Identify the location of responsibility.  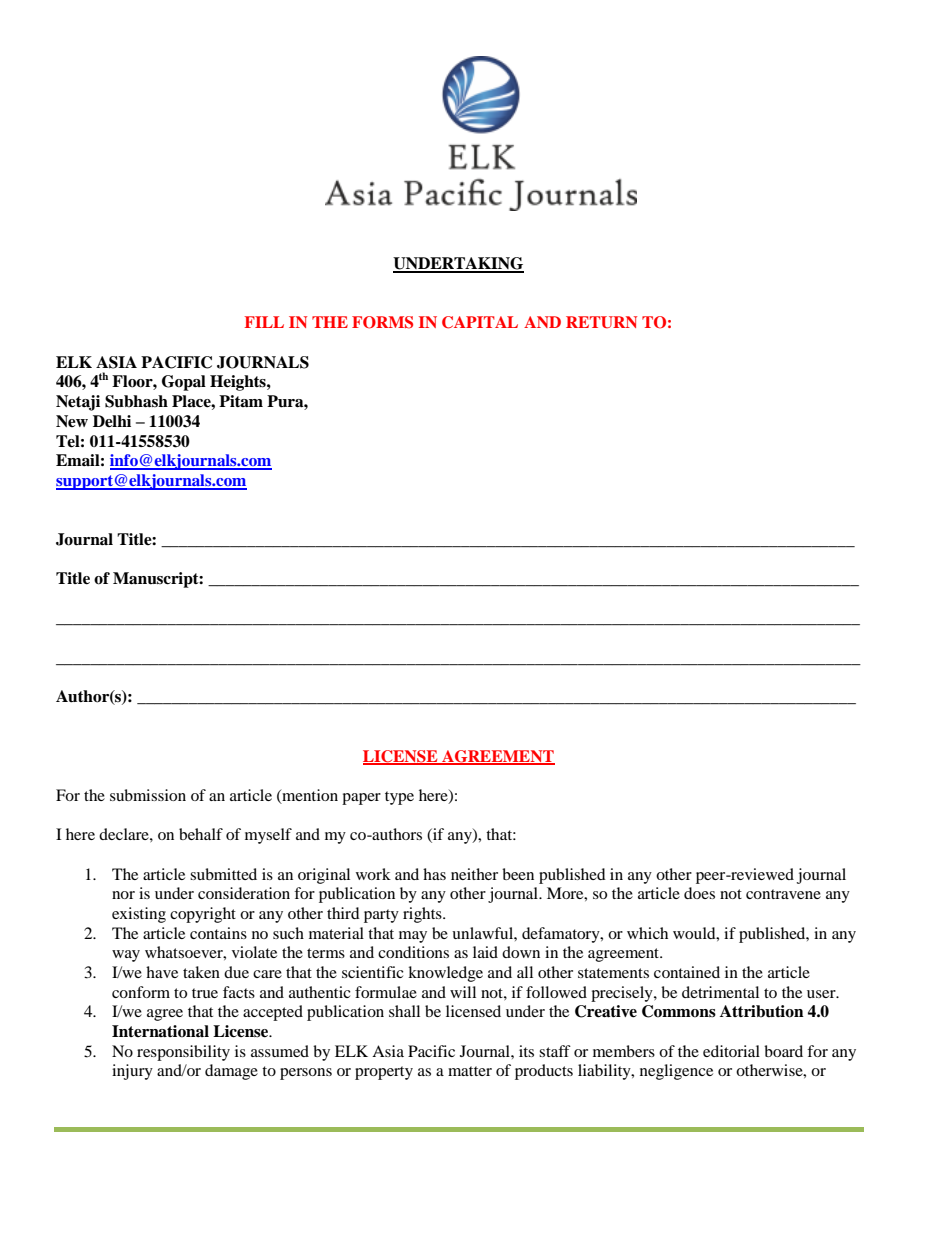
(183, 1053).
